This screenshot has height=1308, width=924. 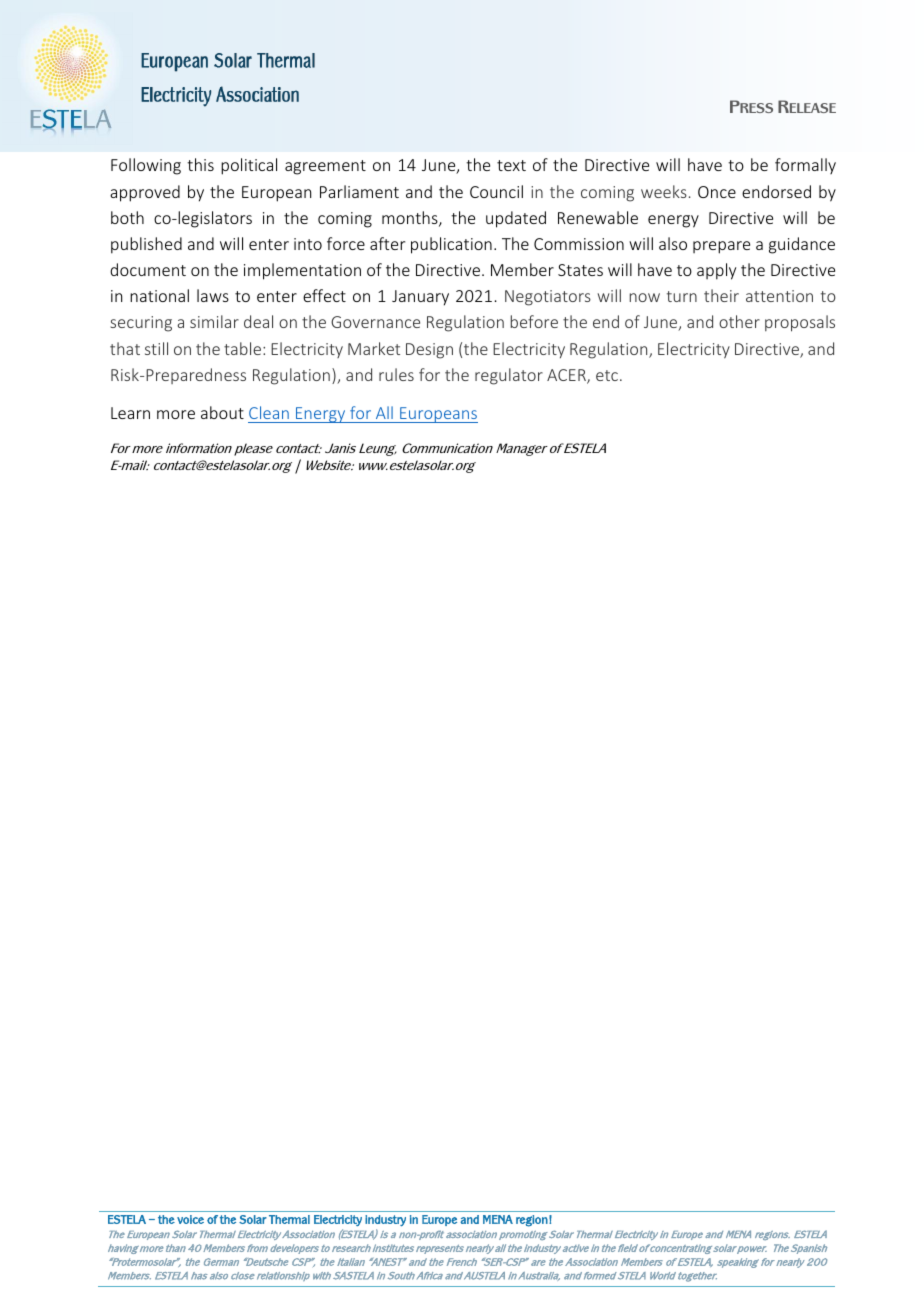 What do you see at coordinates (242, 348) in the screenshot?
I see `table` at bounding box center [242, 348].
